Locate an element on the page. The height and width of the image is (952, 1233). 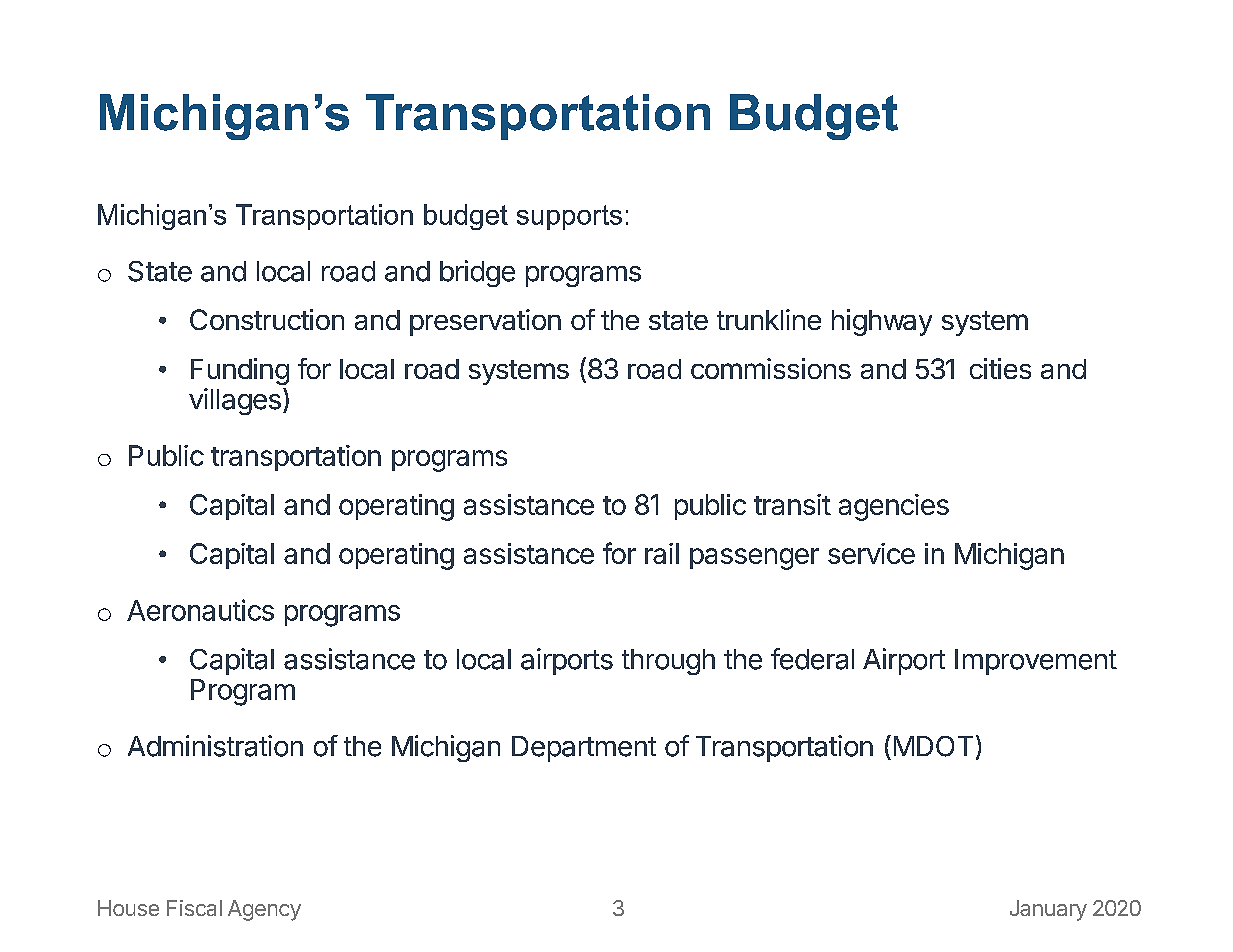
transit is located at coordinates (792, 504).
